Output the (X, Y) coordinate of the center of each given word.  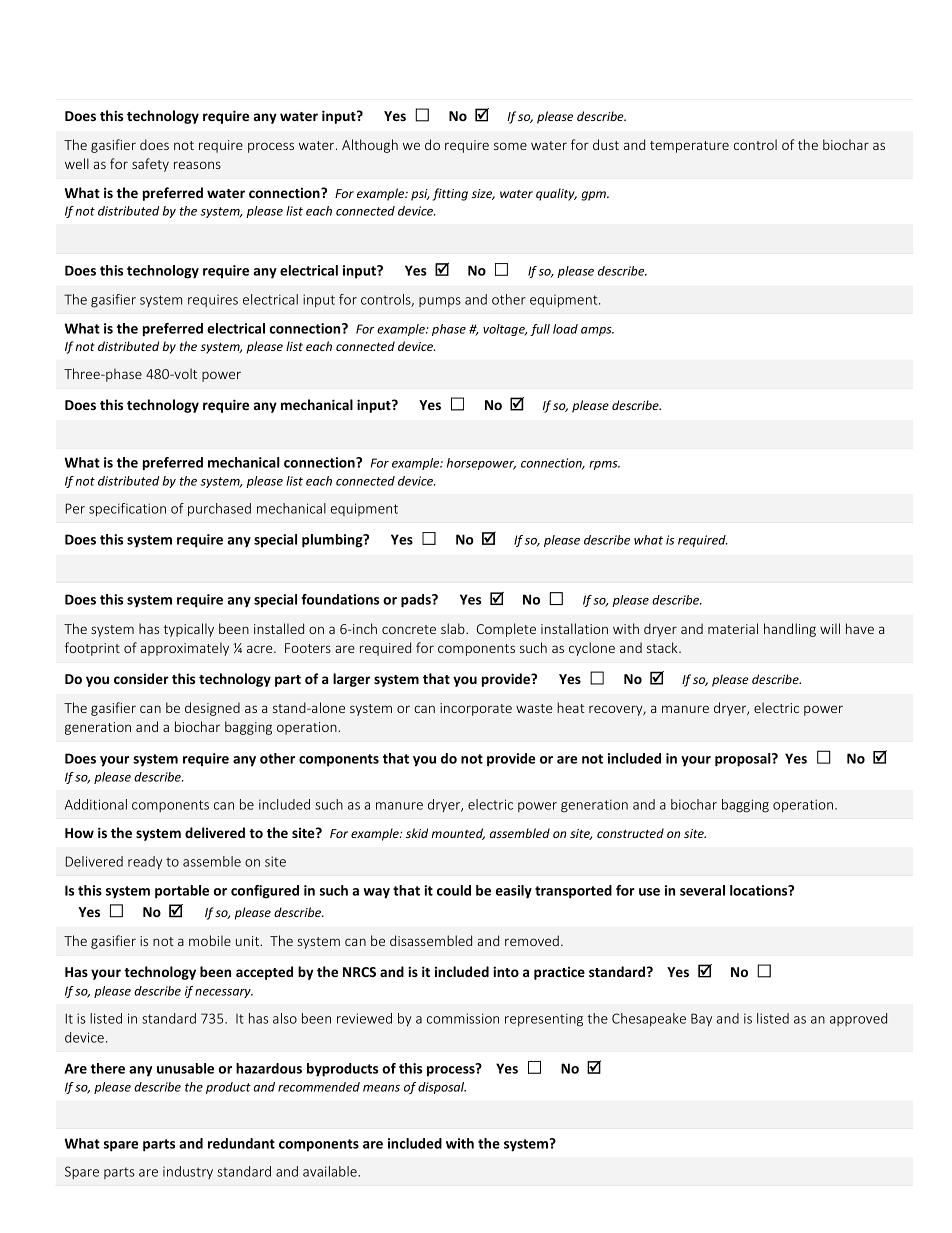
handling (790, 630)
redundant (241, 1143)
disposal (442, 1088)
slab (454, 628)
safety (150, 165)
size (483, 194)
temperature (689, 147)
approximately (185, 649)
